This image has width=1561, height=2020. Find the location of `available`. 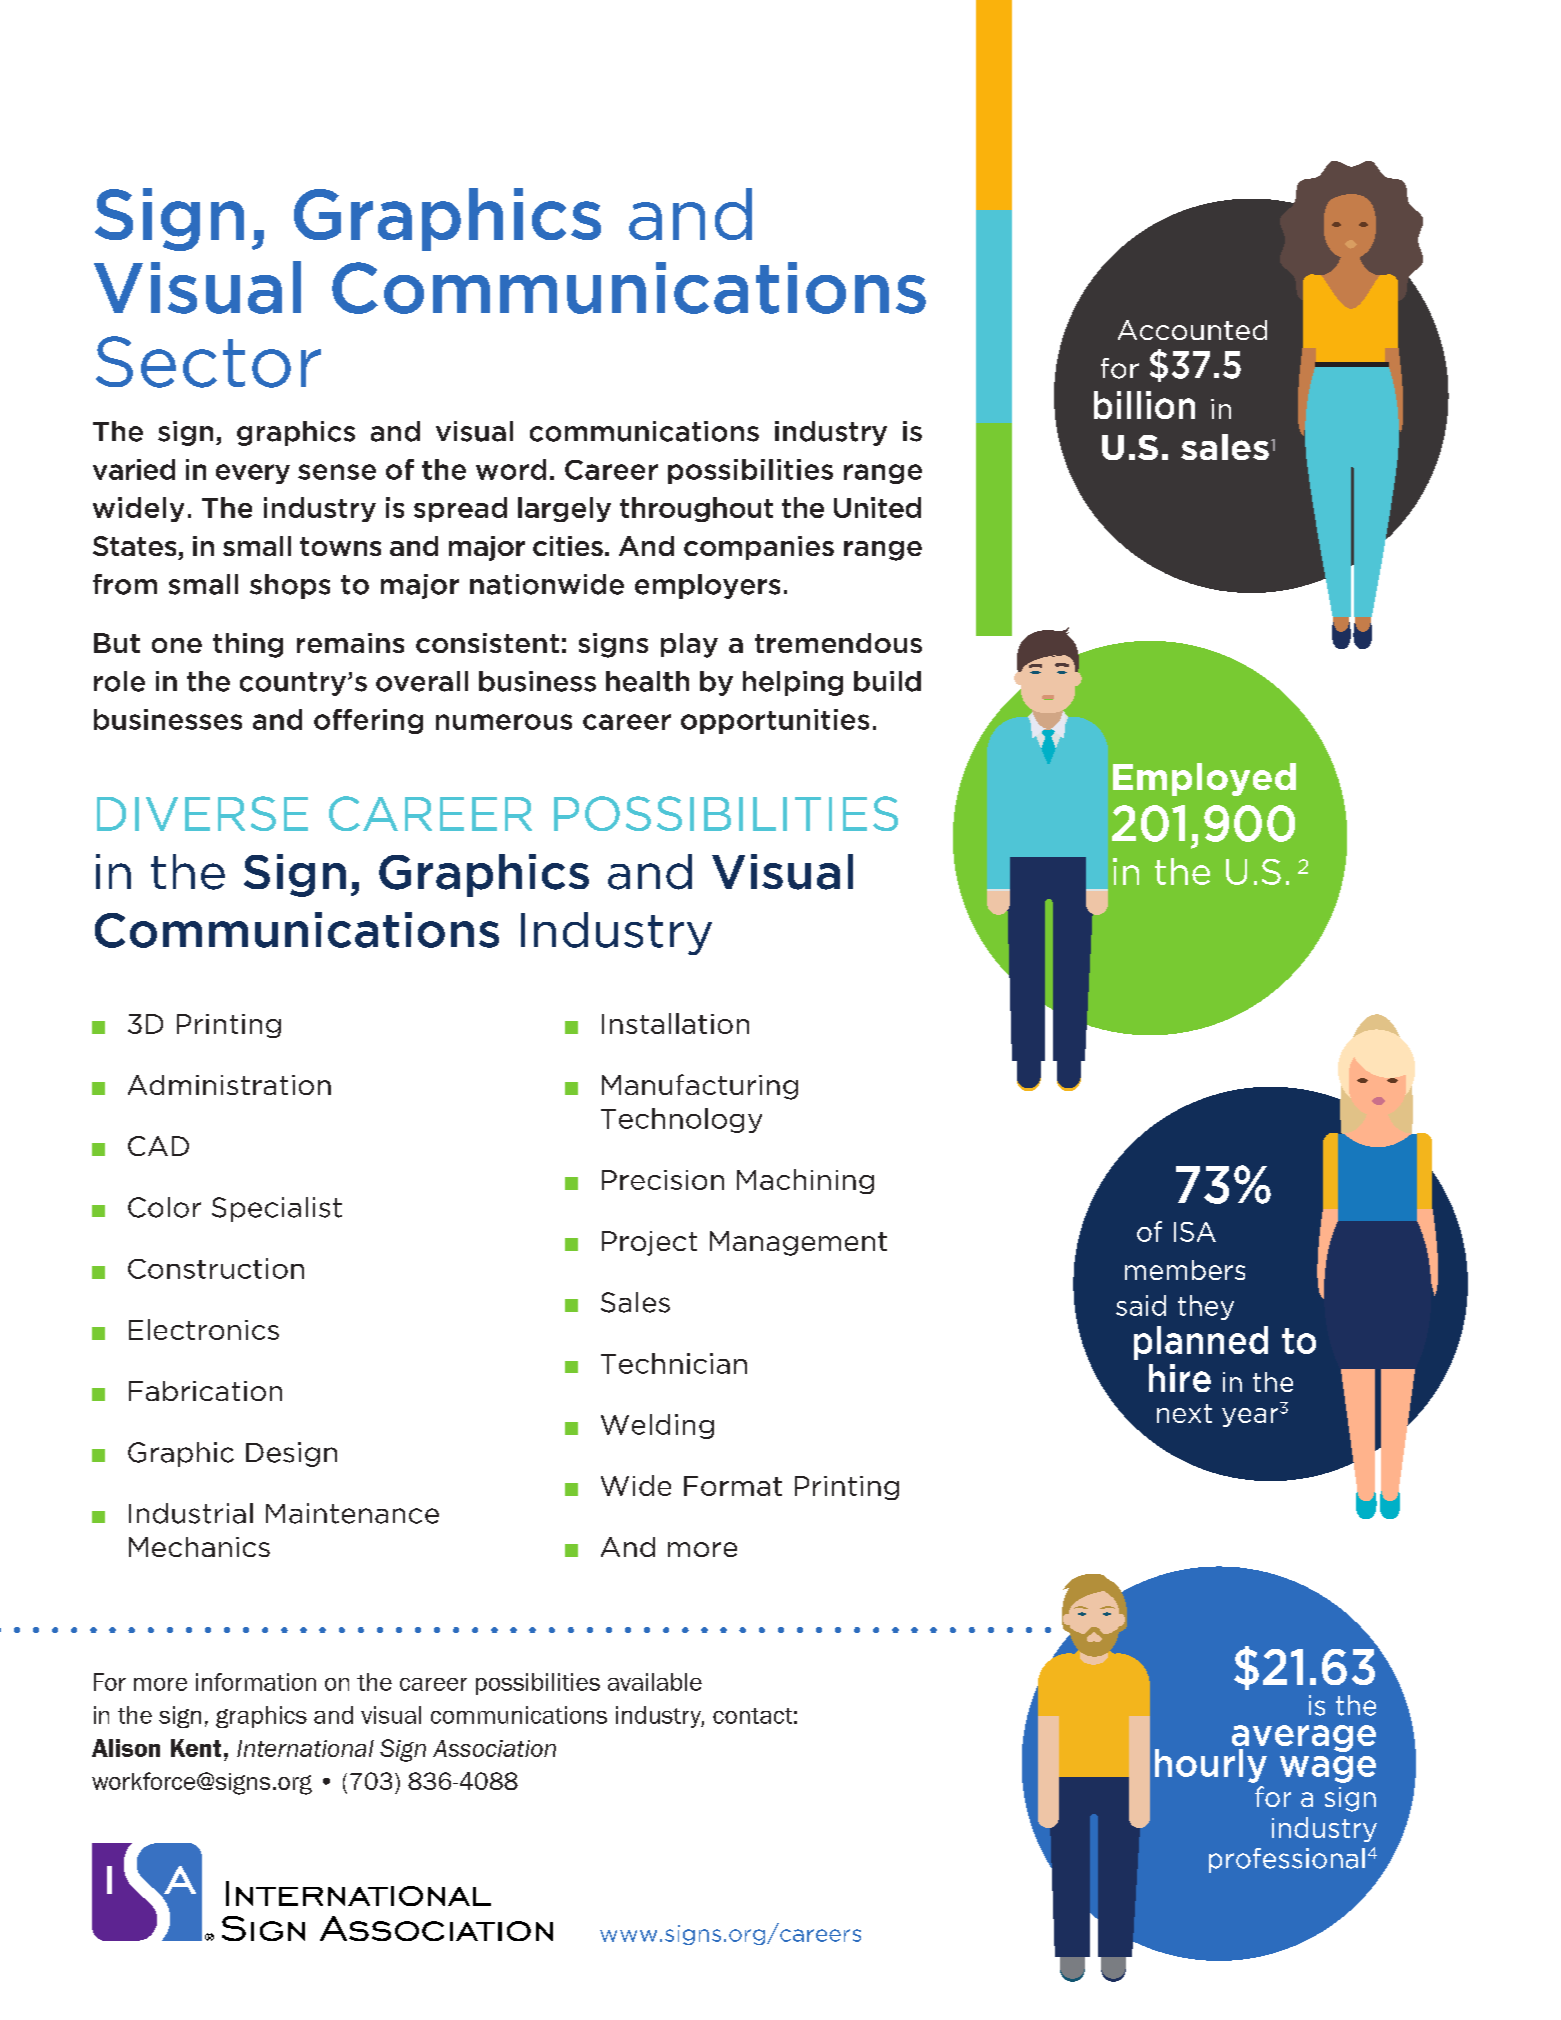

available is located at coordinates (655, 1682).
